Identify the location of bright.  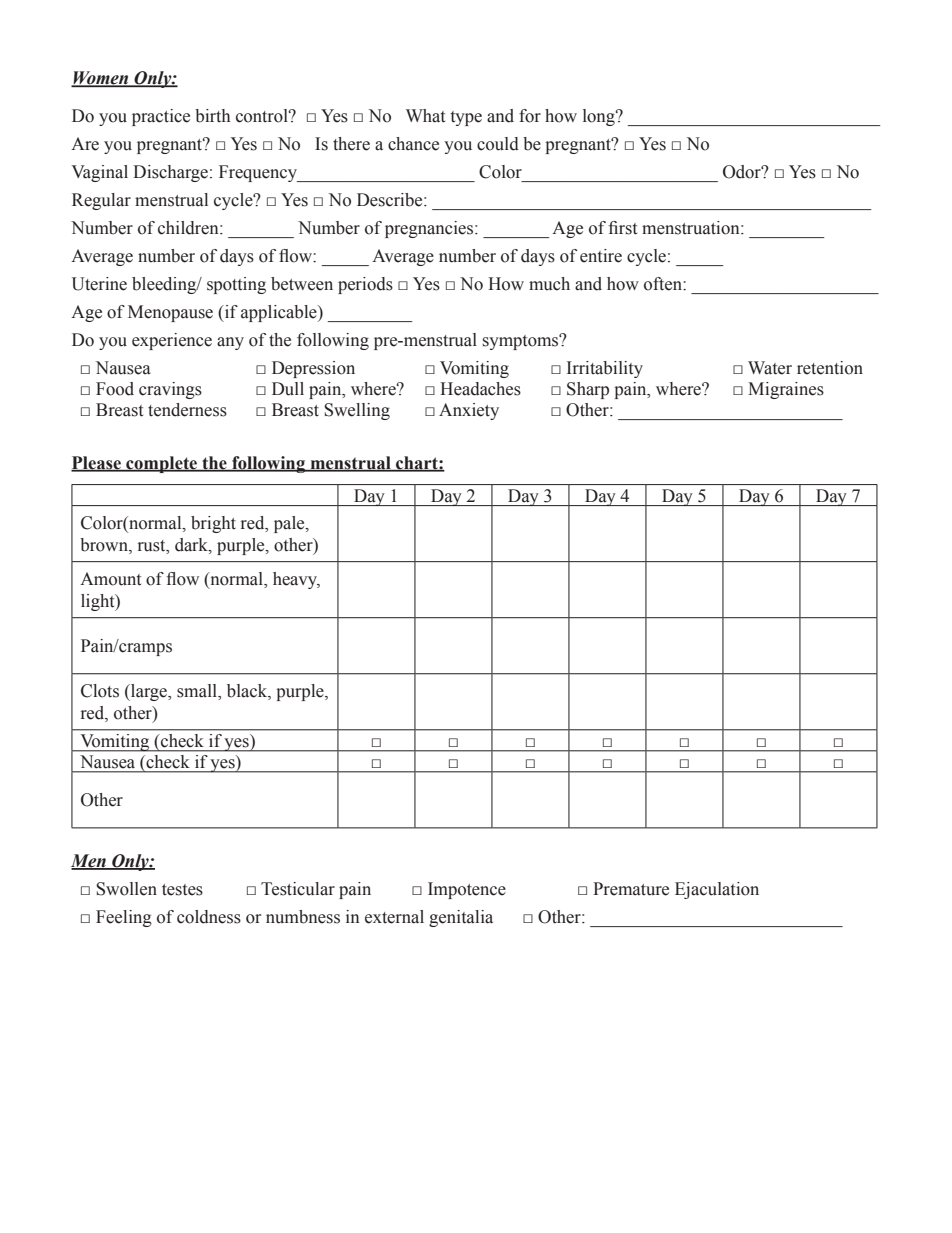
(213, 524).
